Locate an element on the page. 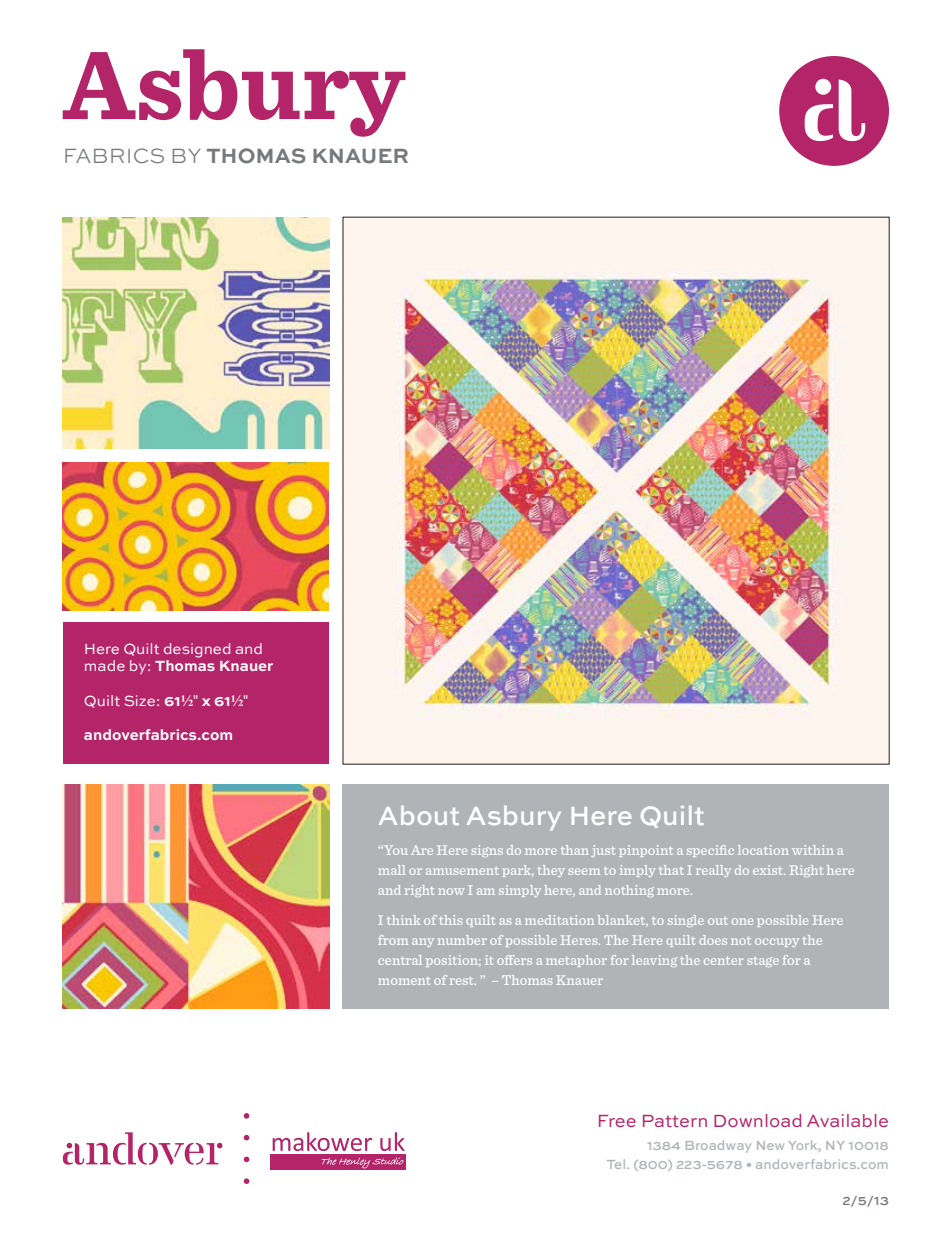 The image size is (952, 1233). New is located at coordinates (770, 1145).
